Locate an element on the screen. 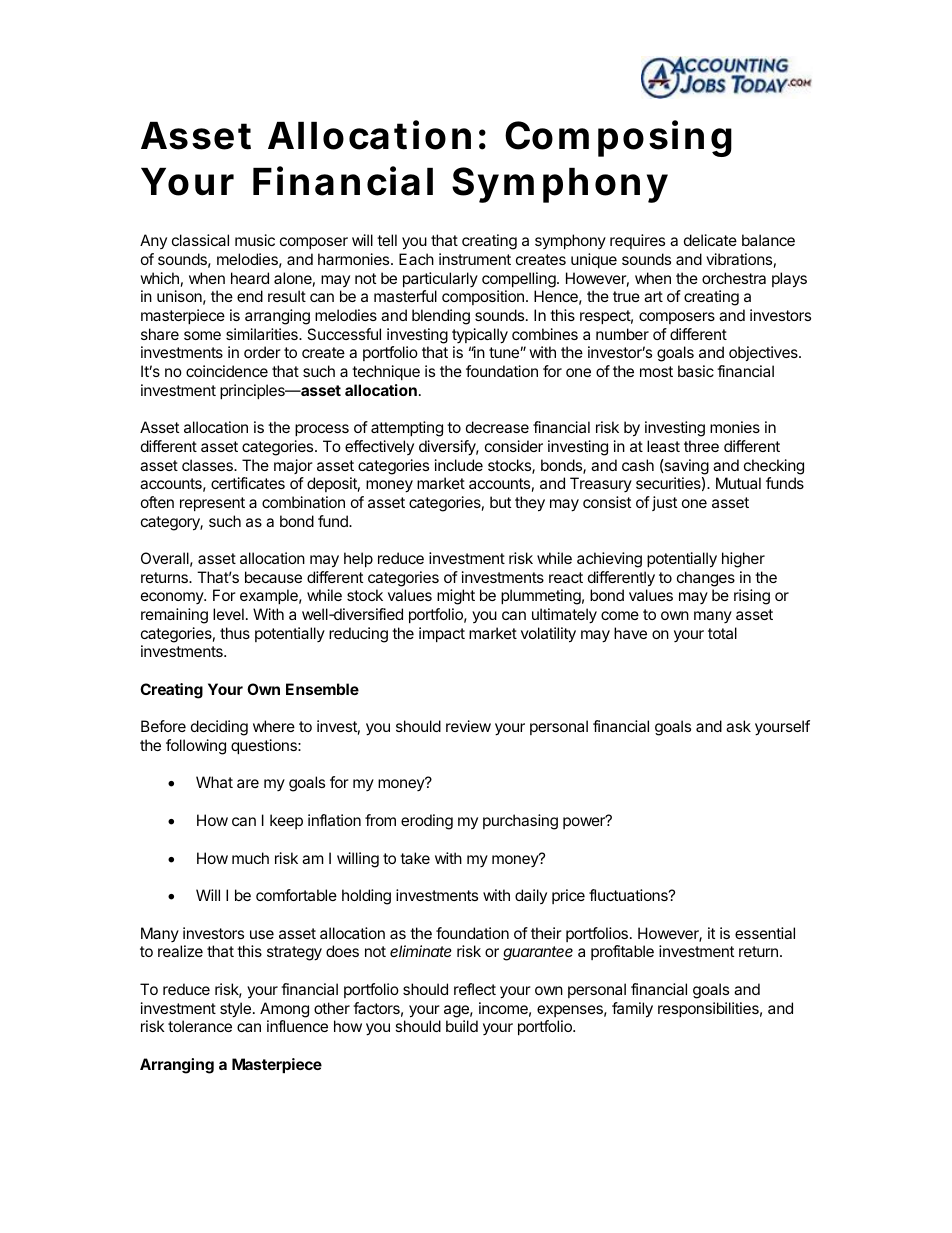  style is located at coordinates (235, 1010).
